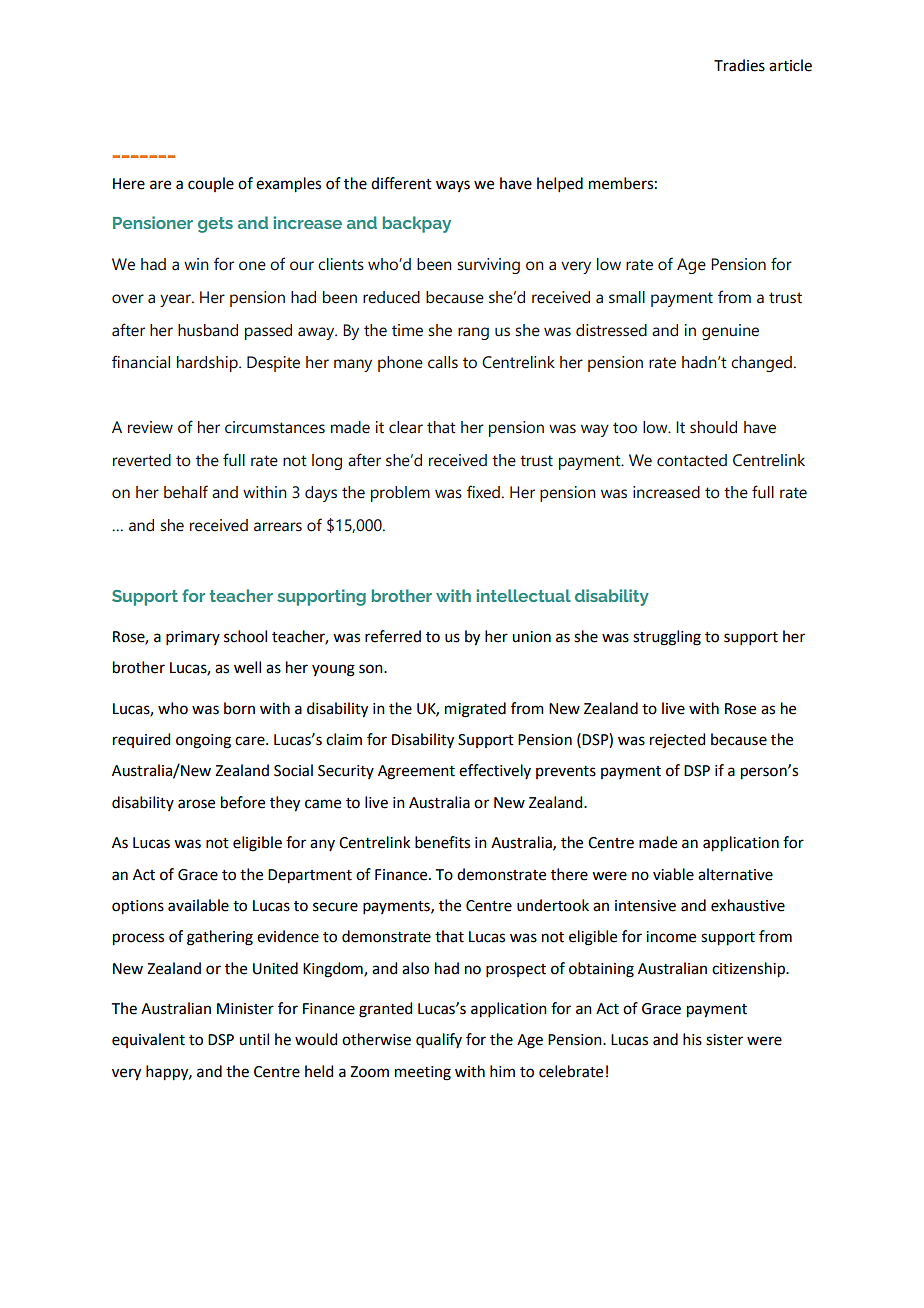 The width and height of the screenshot is (924, 1308). What do you see at coordinates (713, 427) in the screenshot?
I see `should` at bounding box center [713, 427].
